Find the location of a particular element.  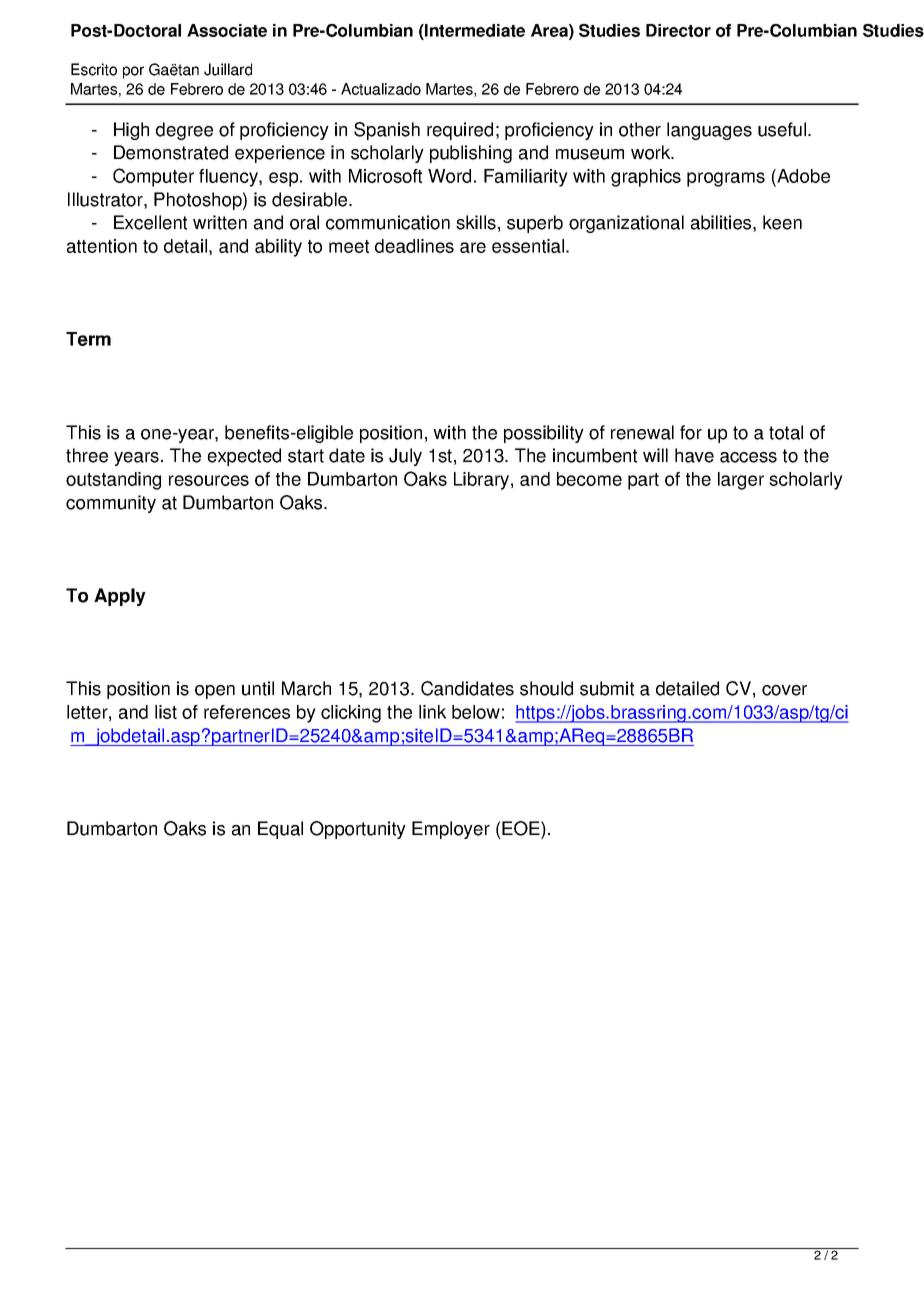

deadlines is located at coordinates (414, 246).
